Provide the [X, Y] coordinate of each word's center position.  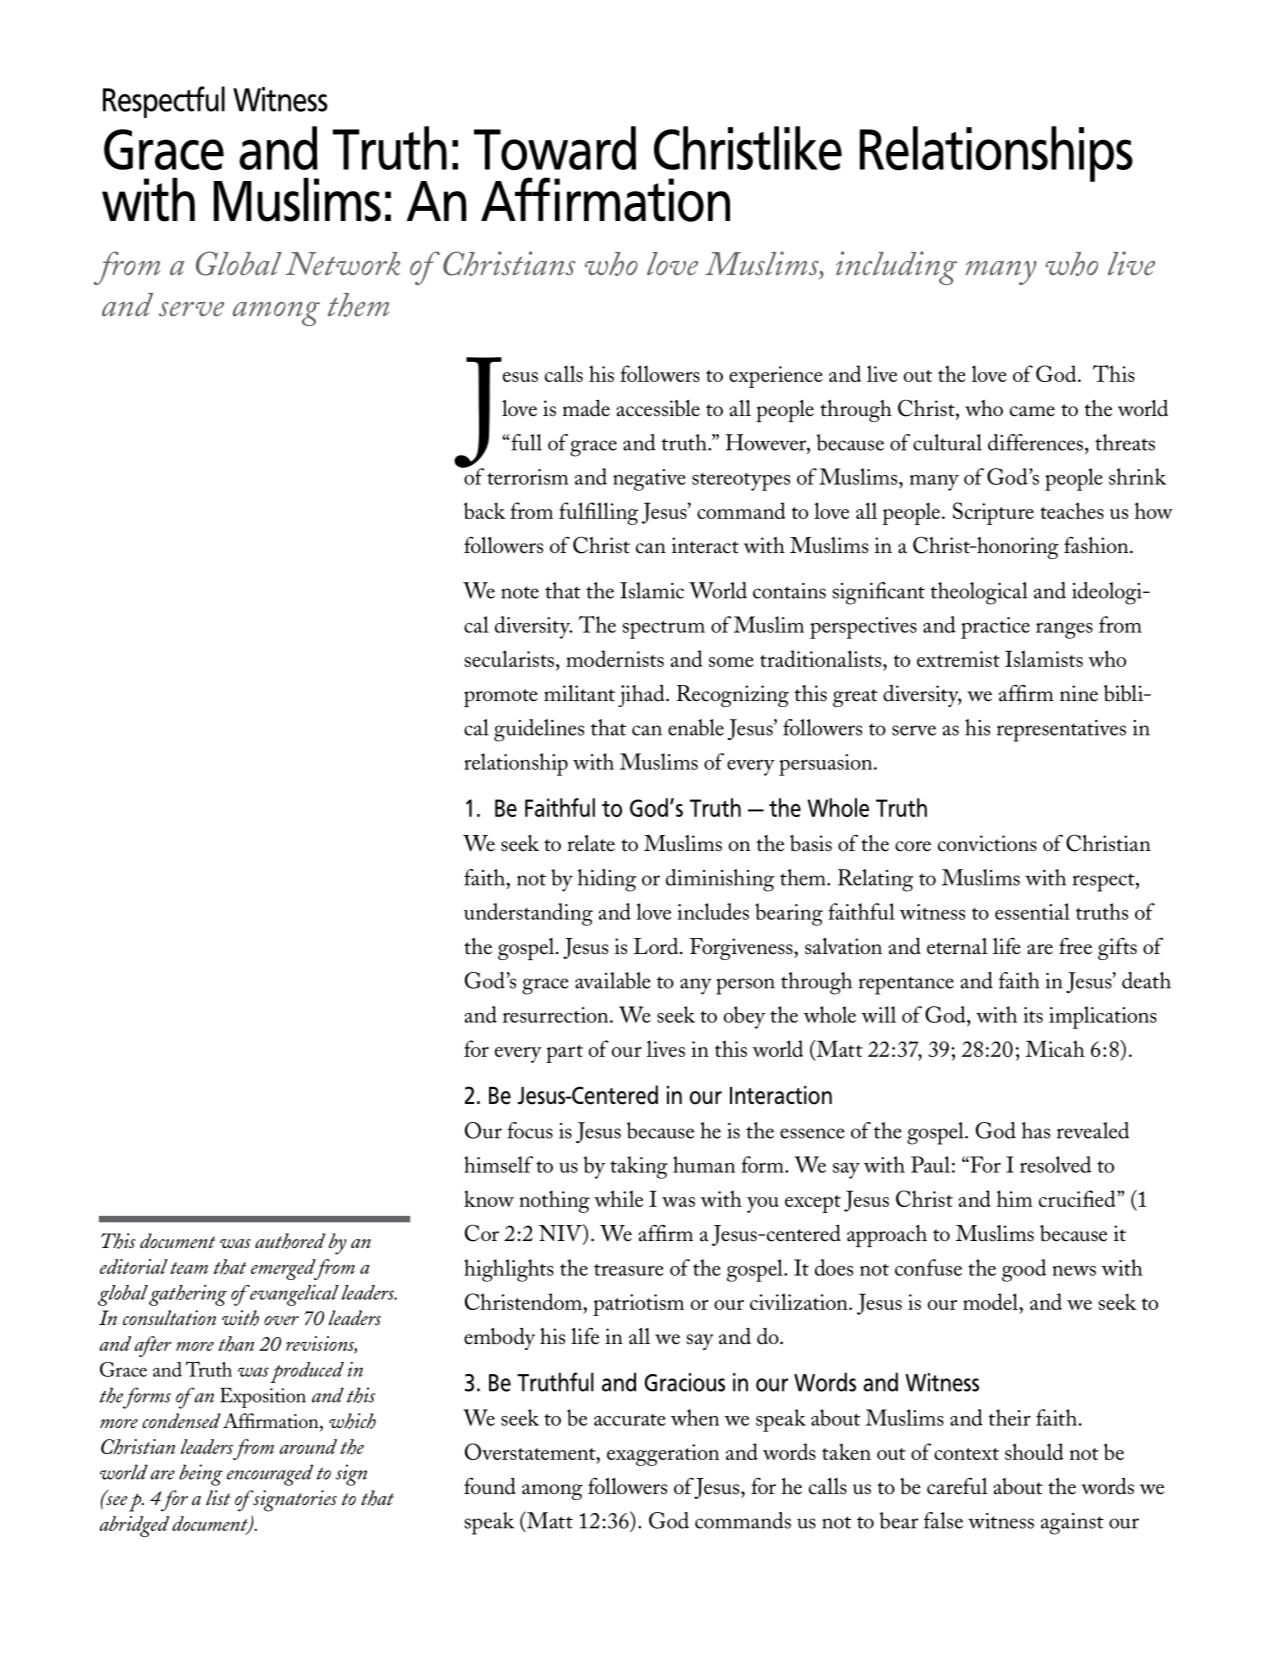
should [1034, 1451]
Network [343, 263]
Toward [555, 148]
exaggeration [663, 1455]
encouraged [270, 1475]
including [896, 268]
